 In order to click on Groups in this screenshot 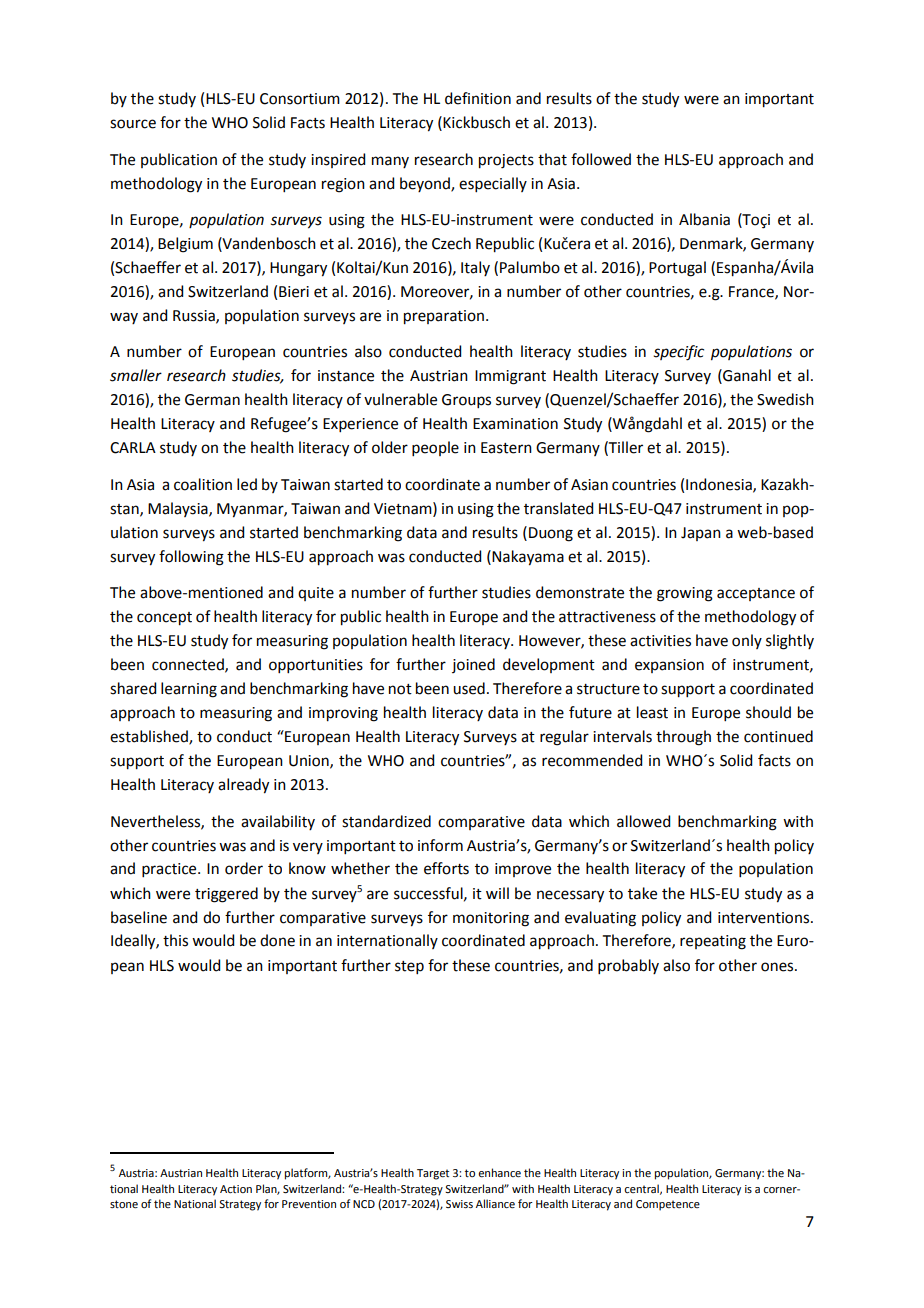, I will do `click(466, 401)`.
